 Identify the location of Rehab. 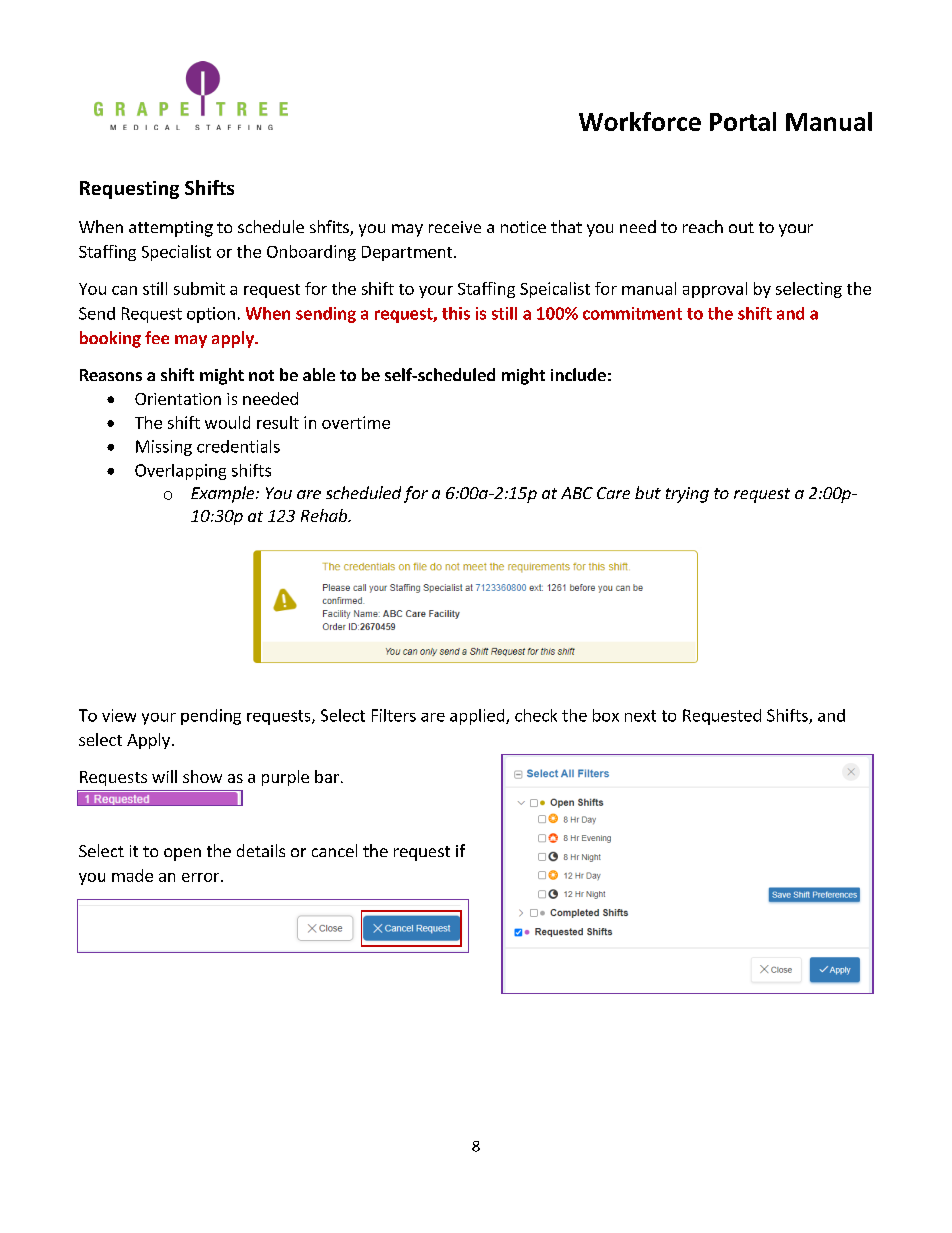
(325, 515).
